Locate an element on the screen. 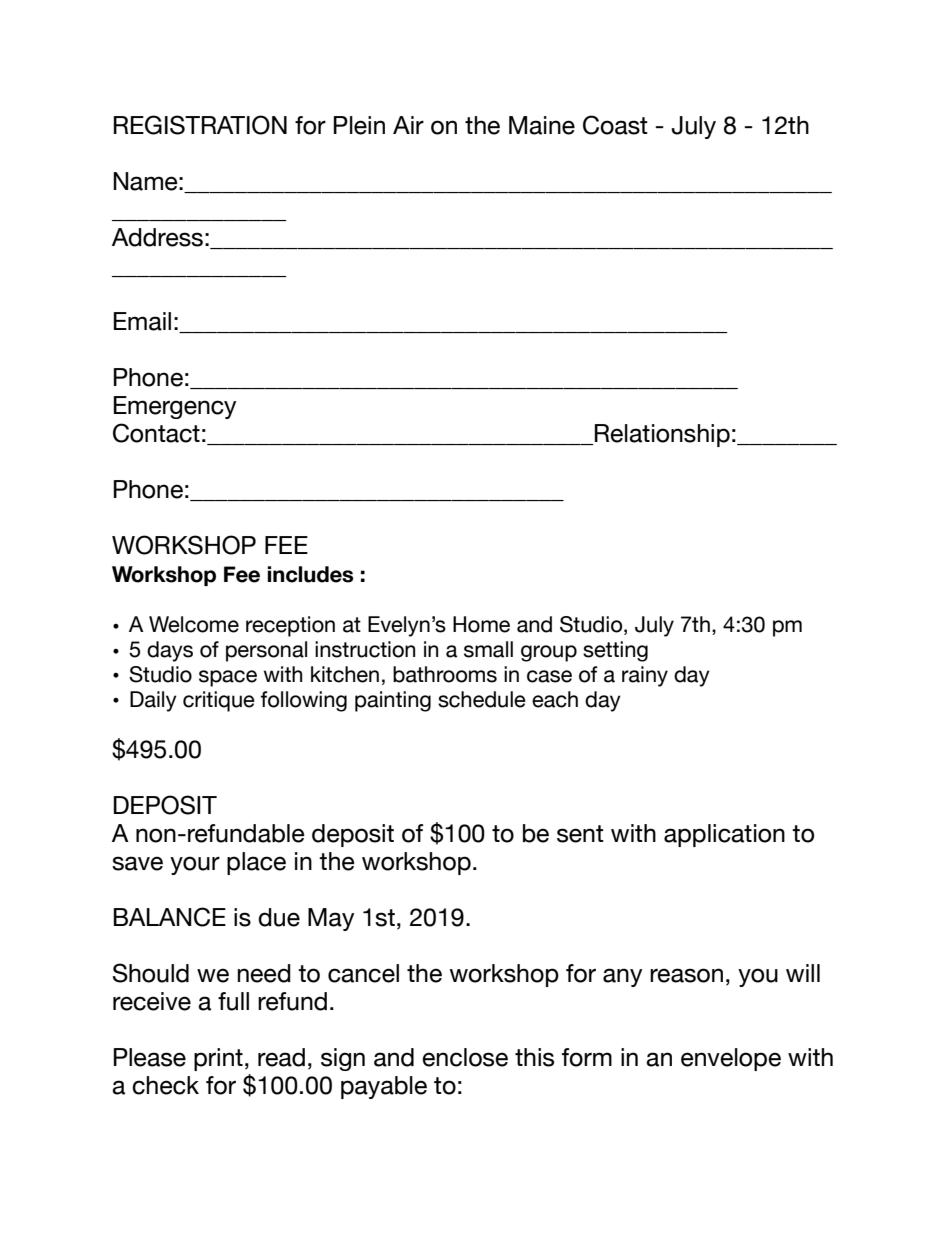  setting is located at coordinates (615, 651).
